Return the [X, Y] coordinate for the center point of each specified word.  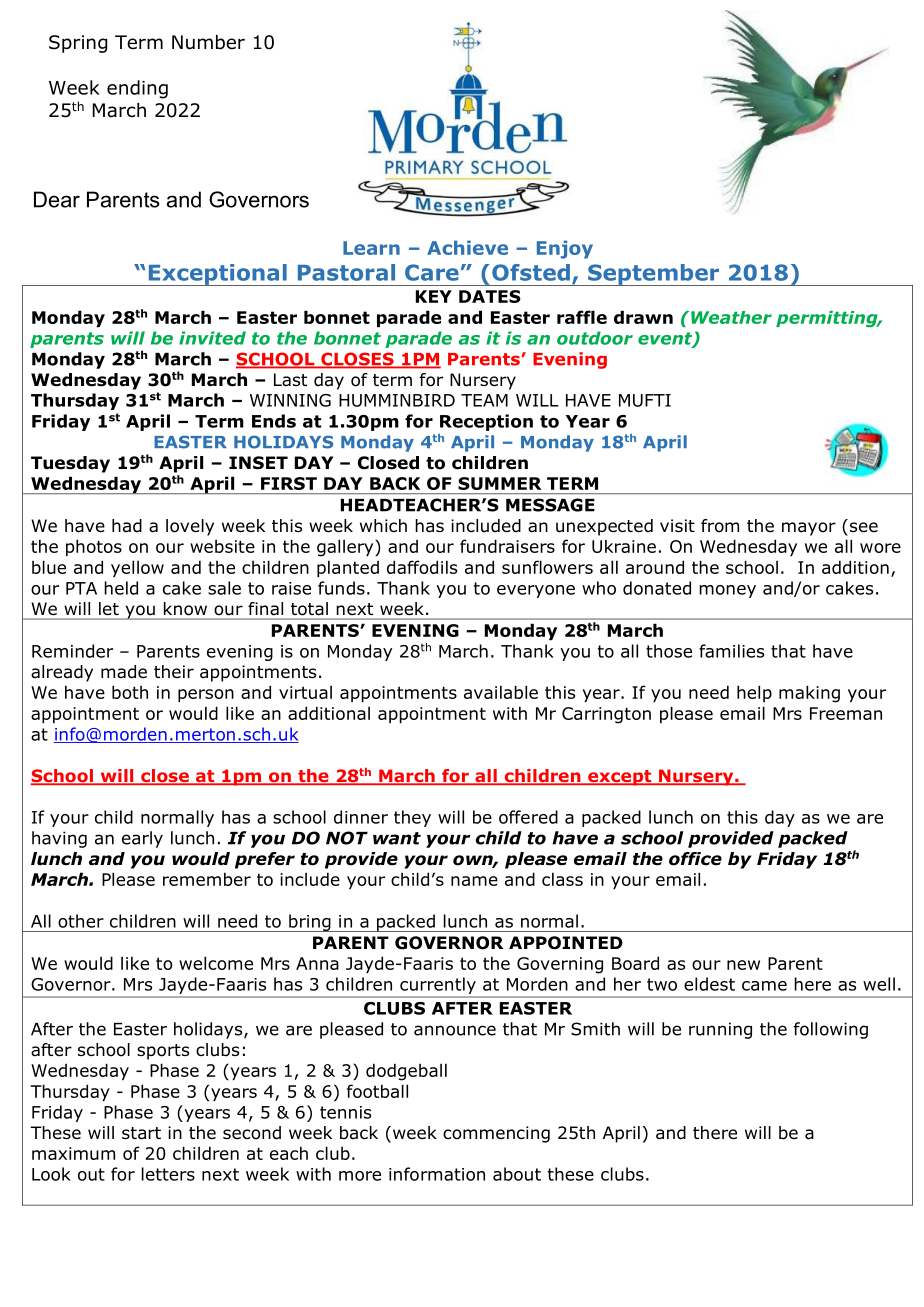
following [831, 1030]
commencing [496, 1134]
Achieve [467, 247]
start [141, 1133]
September [653, 275]
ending [137, 89]
